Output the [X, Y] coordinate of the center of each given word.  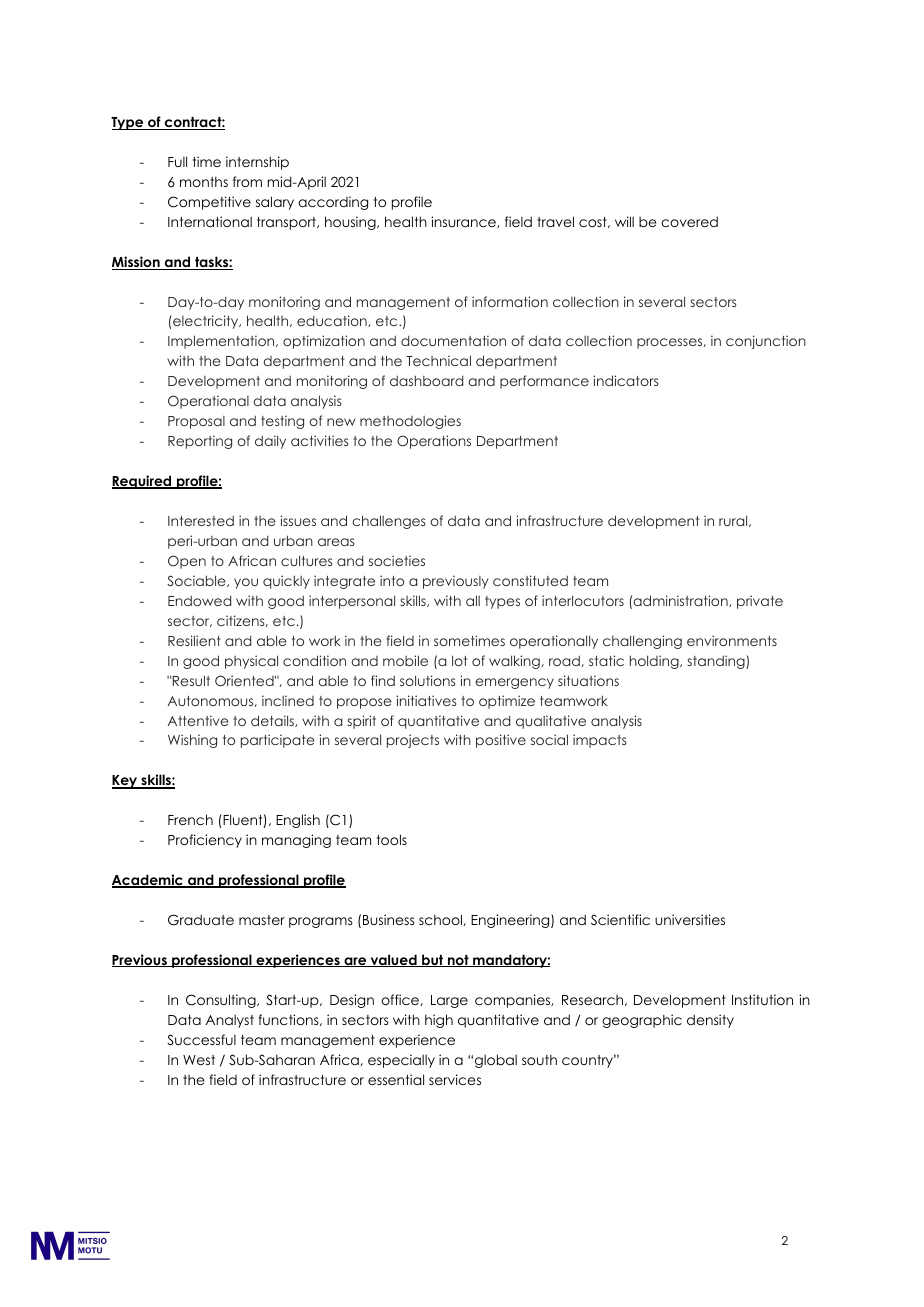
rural [733, 520]
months [204, 181]
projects [413, 741]
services [455, 1079]
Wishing [192, 741]
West [199, 1060]
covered [689, 221]
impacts [599, 741]
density [710, 1021]
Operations [434, 442]
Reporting [200, 442]
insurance [464, 222]
